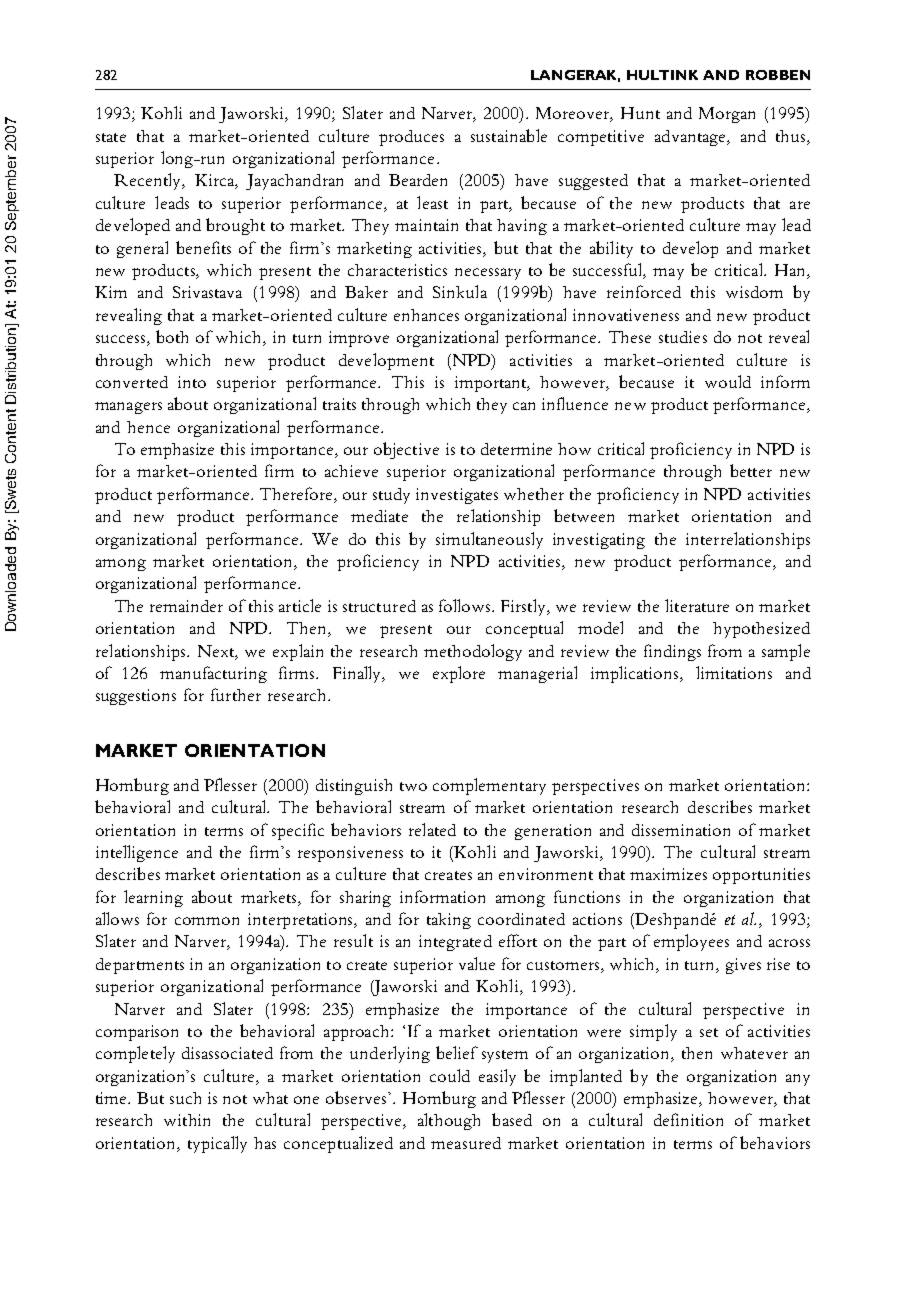 The image size is (923, 1316). What do you see at coordinates (691, 138) in the image?
I see `advantage` at bounding box center [691, 138].
